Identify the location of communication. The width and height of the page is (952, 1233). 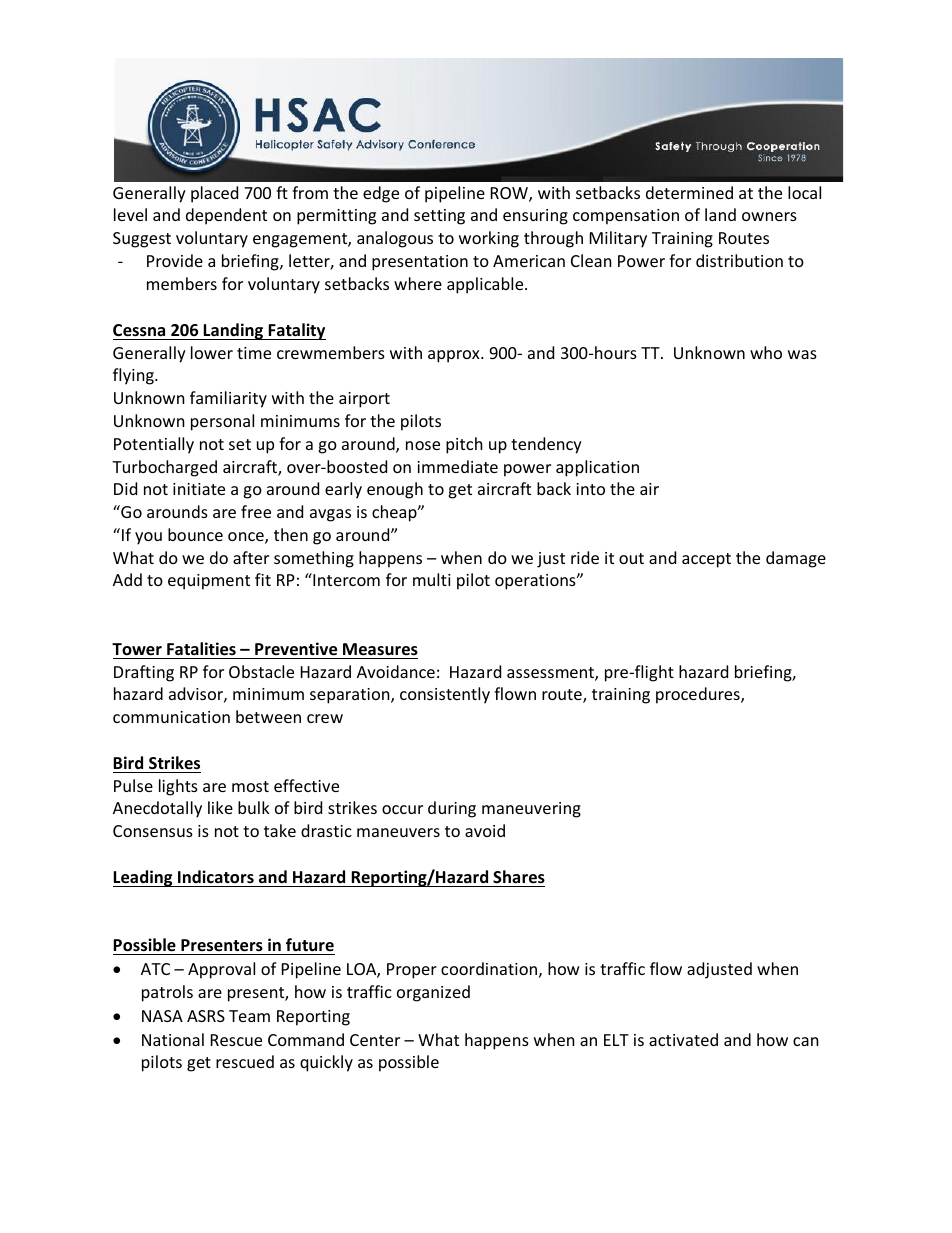
(171, 717).
